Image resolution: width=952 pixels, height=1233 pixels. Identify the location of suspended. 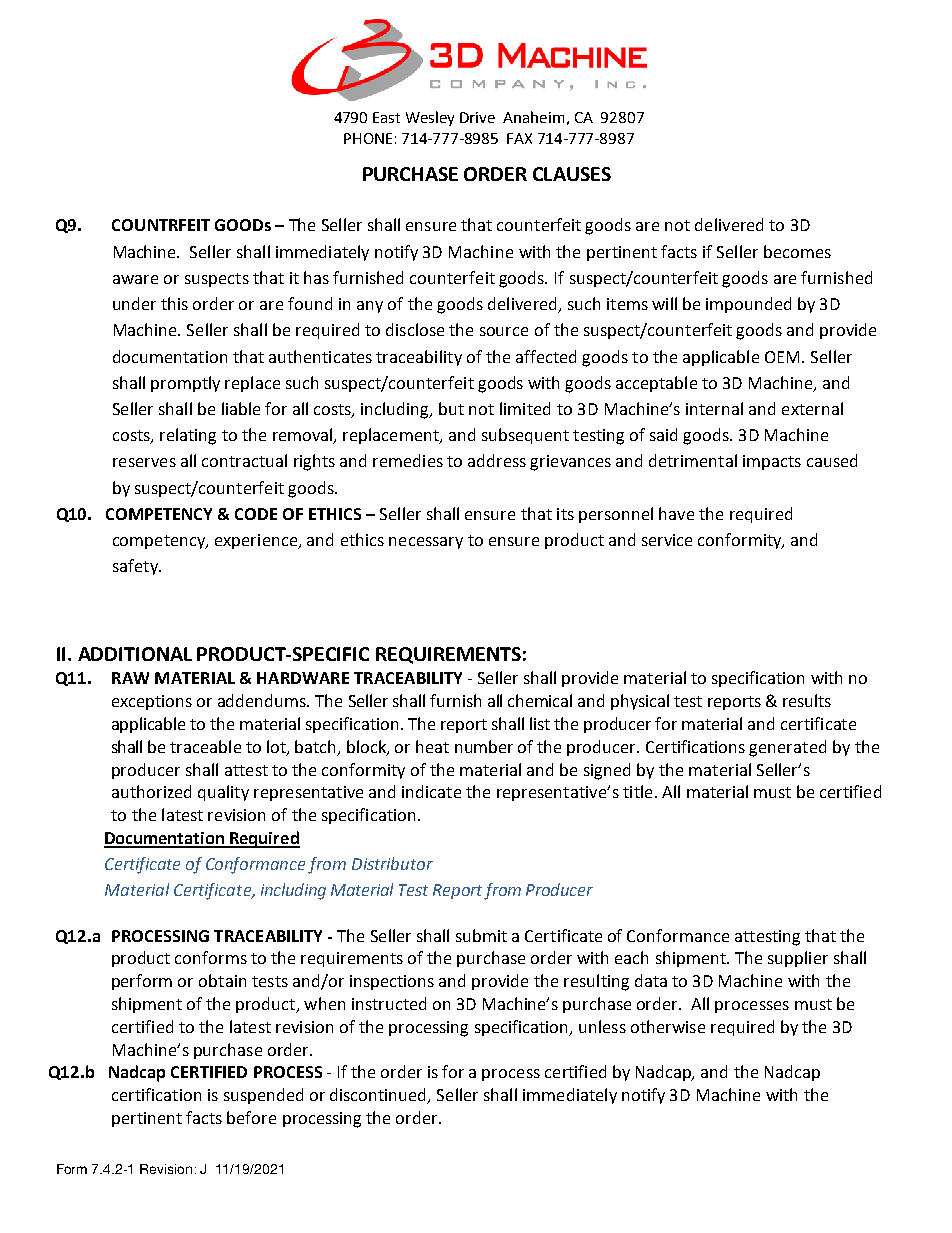
(263, 1096).
